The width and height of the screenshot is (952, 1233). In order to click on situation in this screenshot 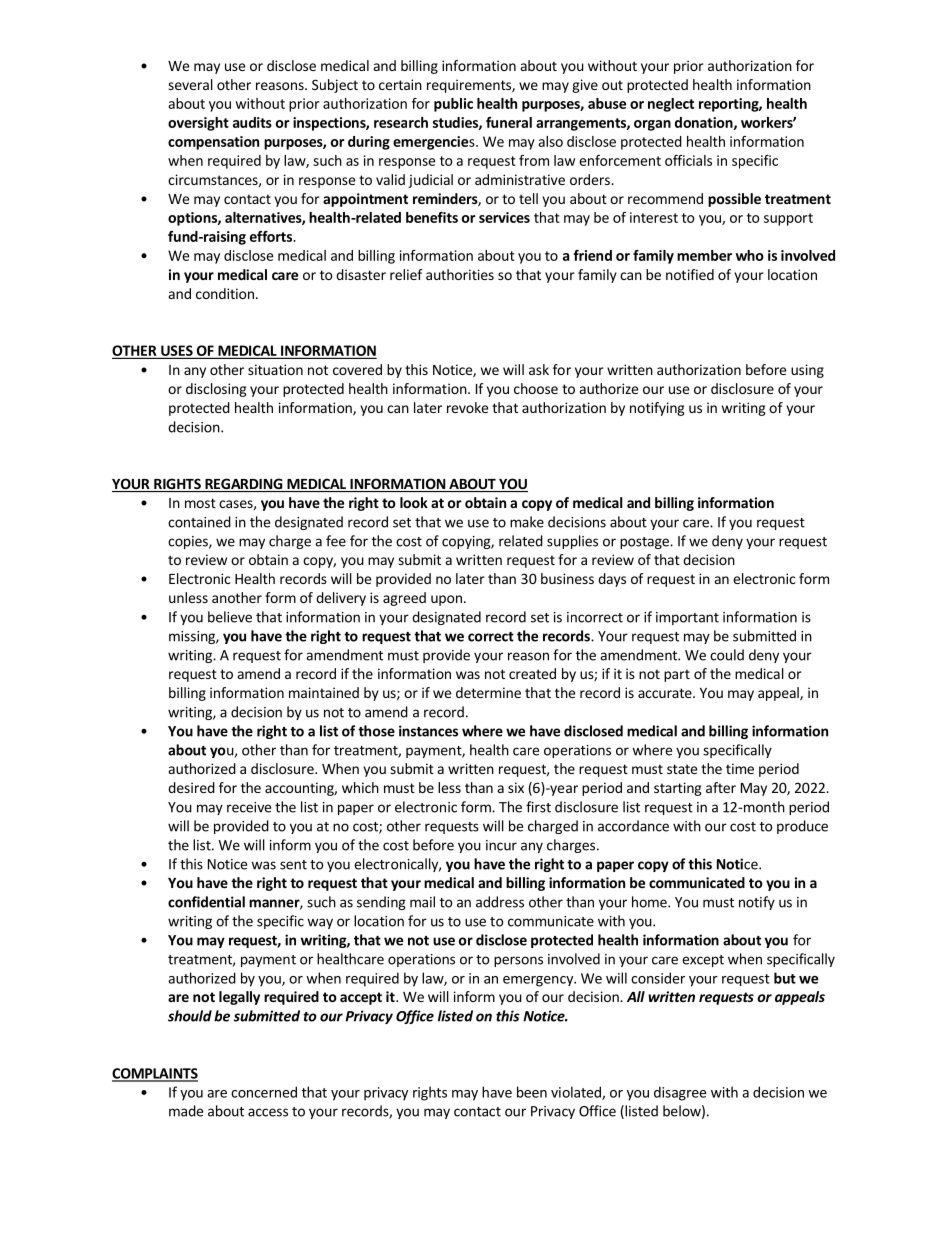, I will do `click(275, 369)`.
